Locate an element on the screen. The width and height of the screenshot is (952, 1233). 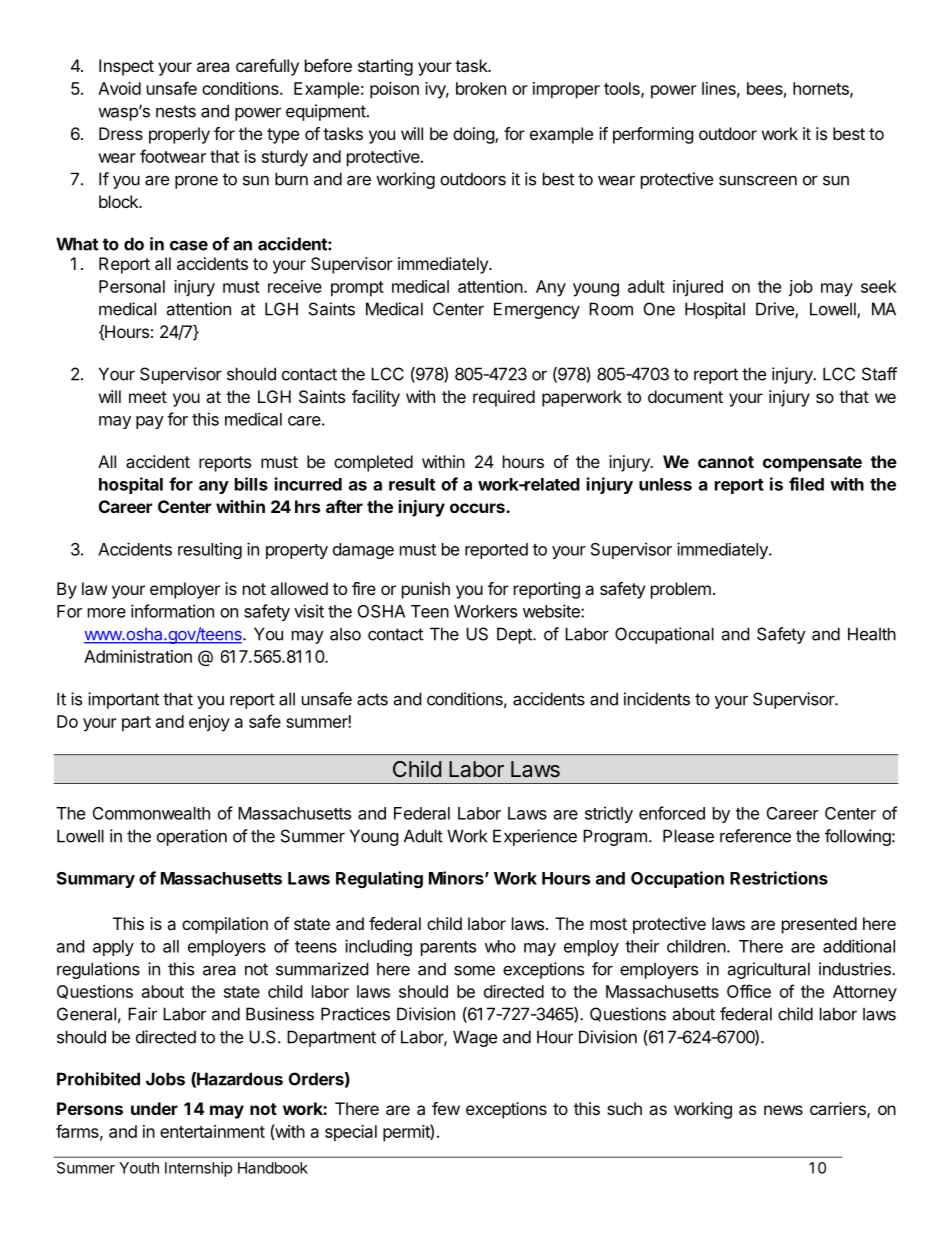
nests is located at coordinates (176, 111).
